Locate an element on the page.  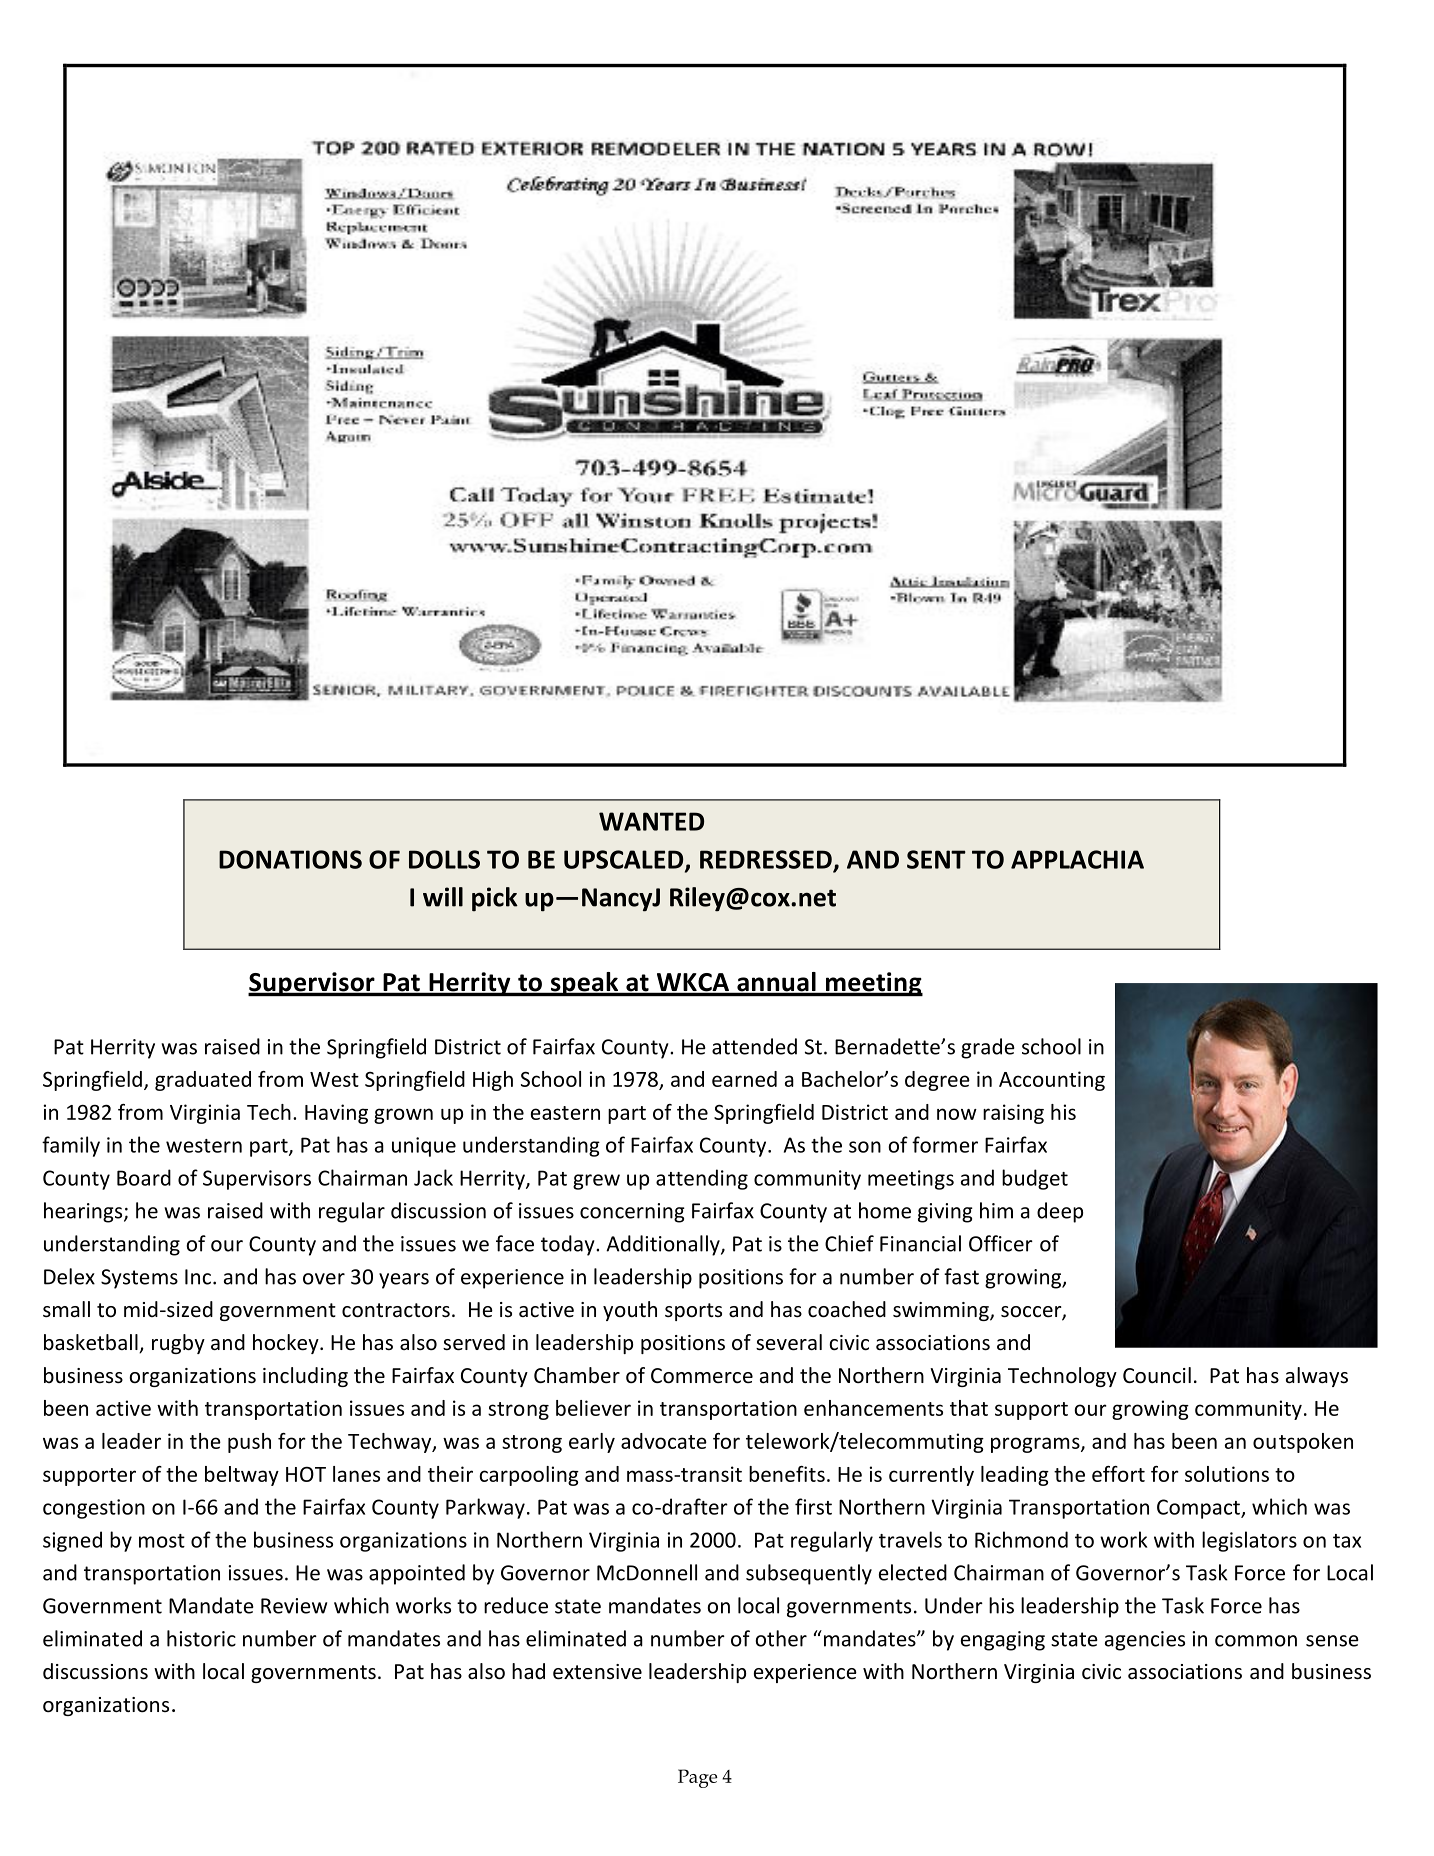
UPSCALED is located at coordinates (625, 860).
